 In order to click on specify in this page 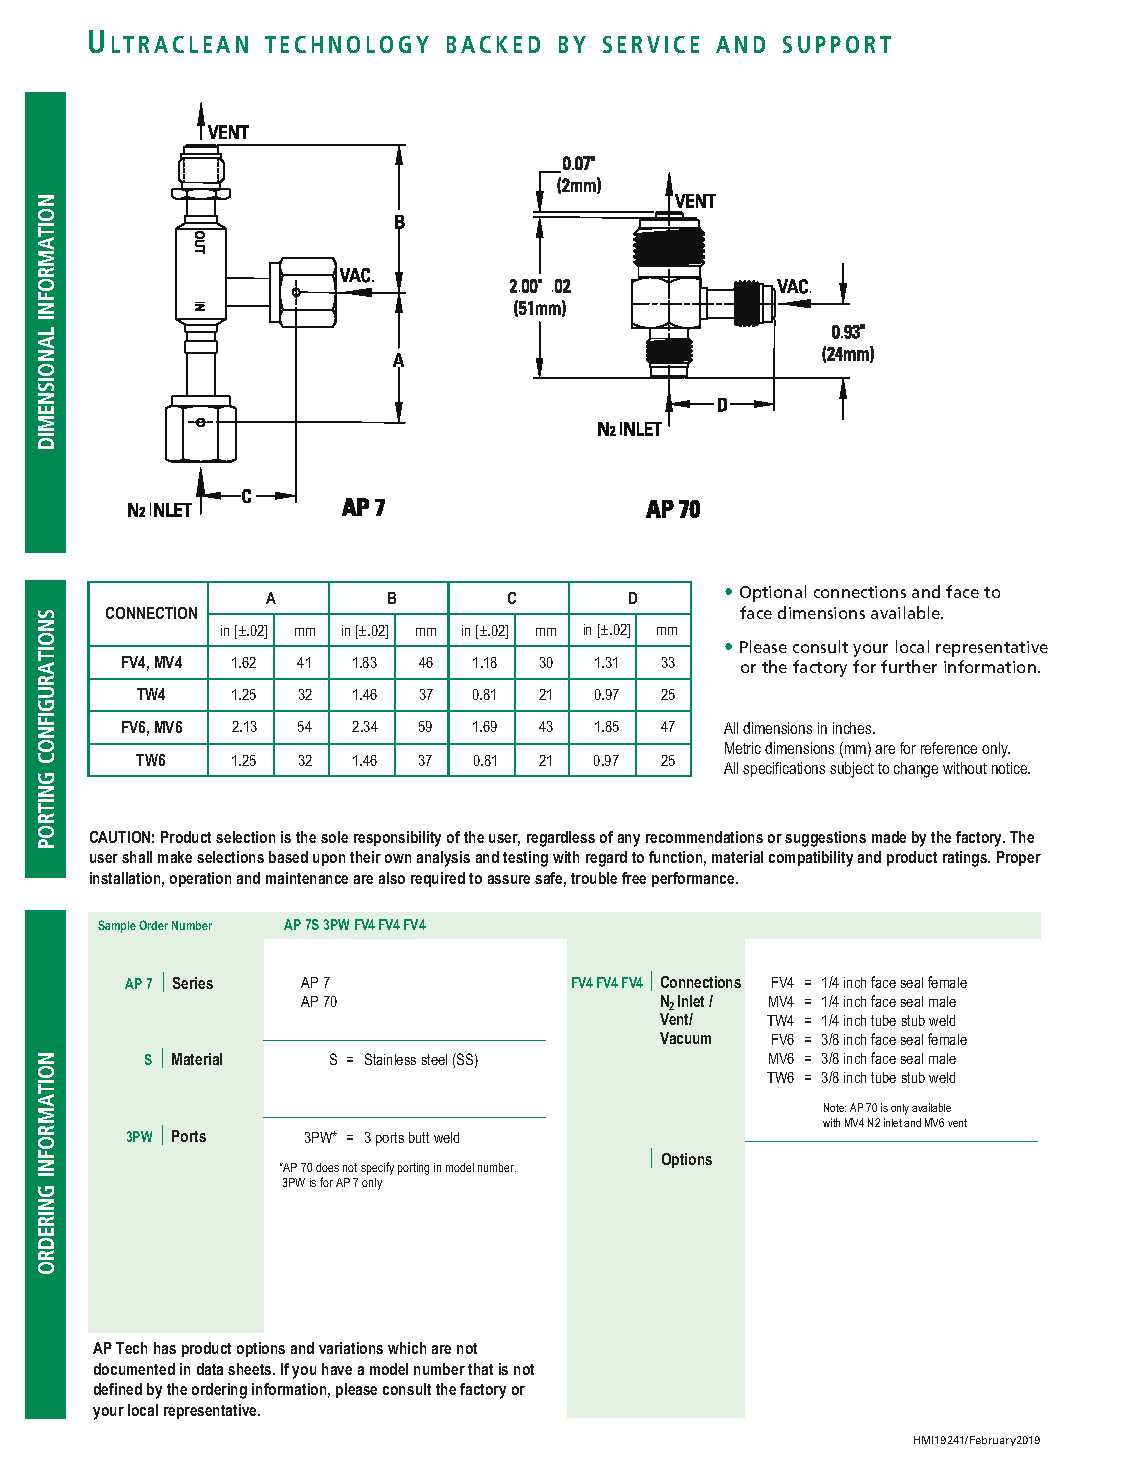, I will do `click(377, 1168)`.
